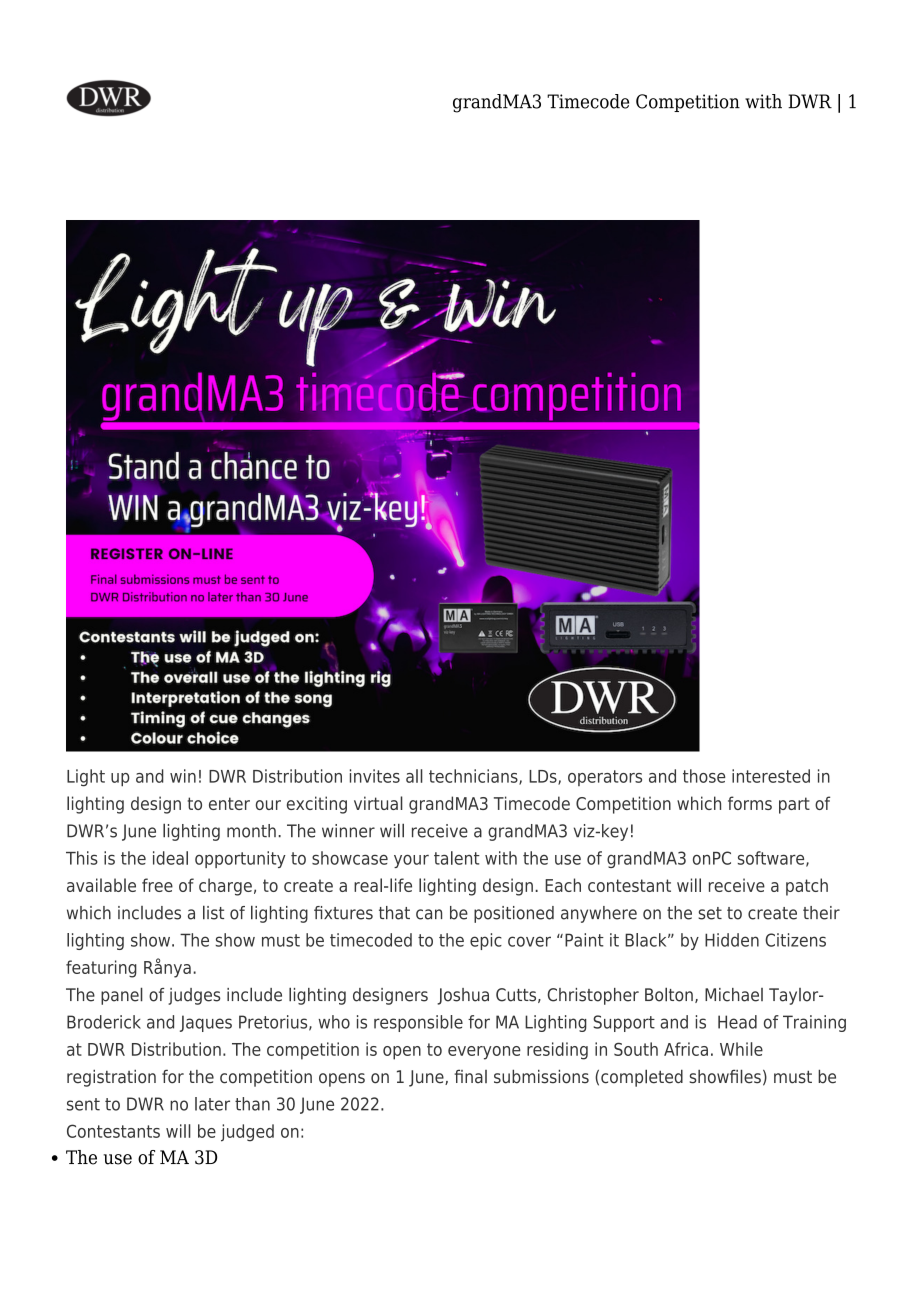 This screenshot has height=1308, width=924. What do you see at coordinates (212, 1104) in the screenshot?
I see `later` at bounding box center [212, 1104].
